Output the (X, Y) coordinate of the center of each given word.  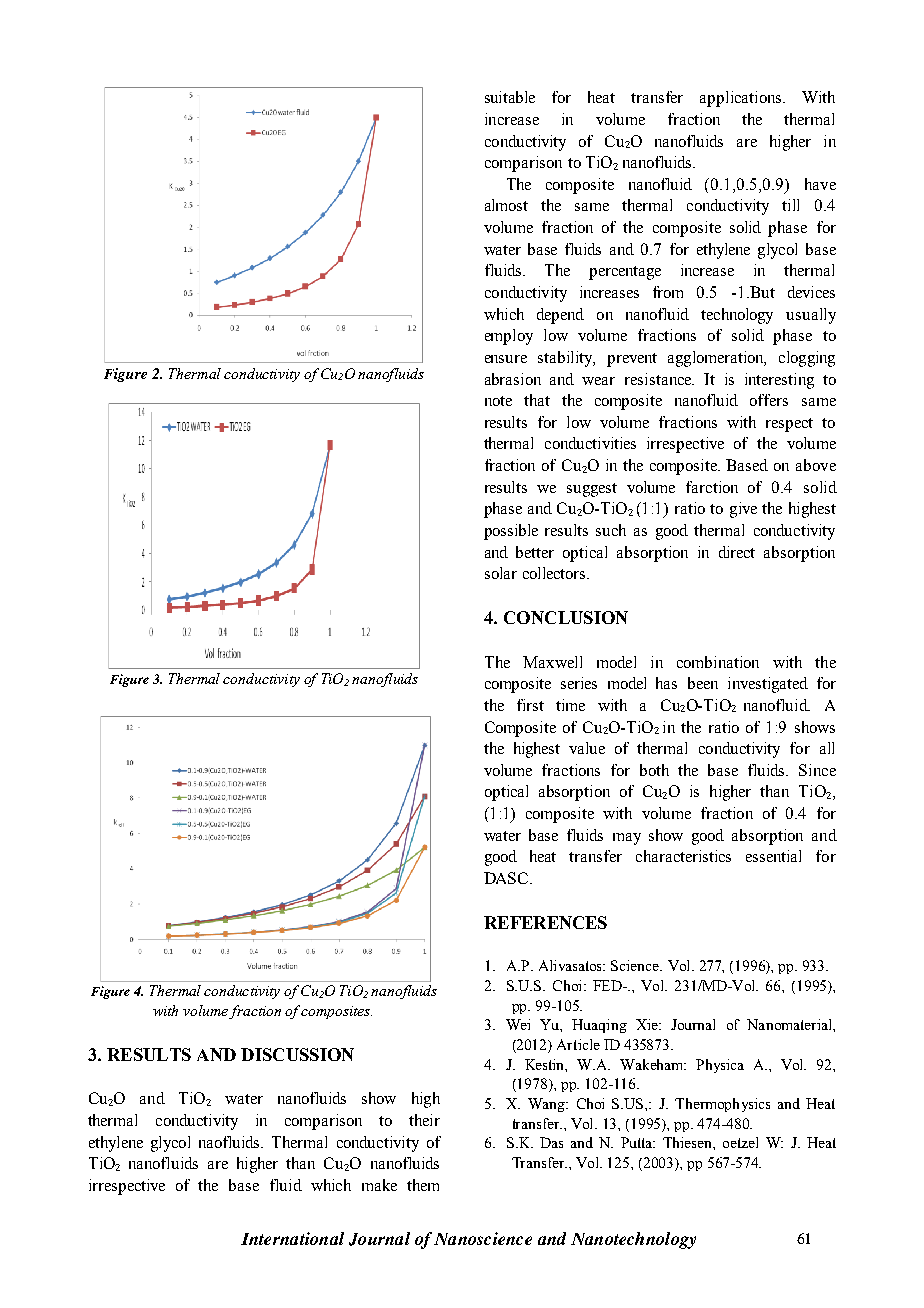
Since (817, 770)
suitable (510, 97)
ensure (506, 359)
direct (737, 552)
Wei (518, 1024)
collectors (555, 573)
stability (566, 359)
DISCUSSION (297, 1054)
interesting (779, 381)
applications (742, 99)
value (587, 748)
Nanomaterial (790, 1024)
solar (501, 573)
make (379, 1185)
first (530, 705)
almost (506, 205)
